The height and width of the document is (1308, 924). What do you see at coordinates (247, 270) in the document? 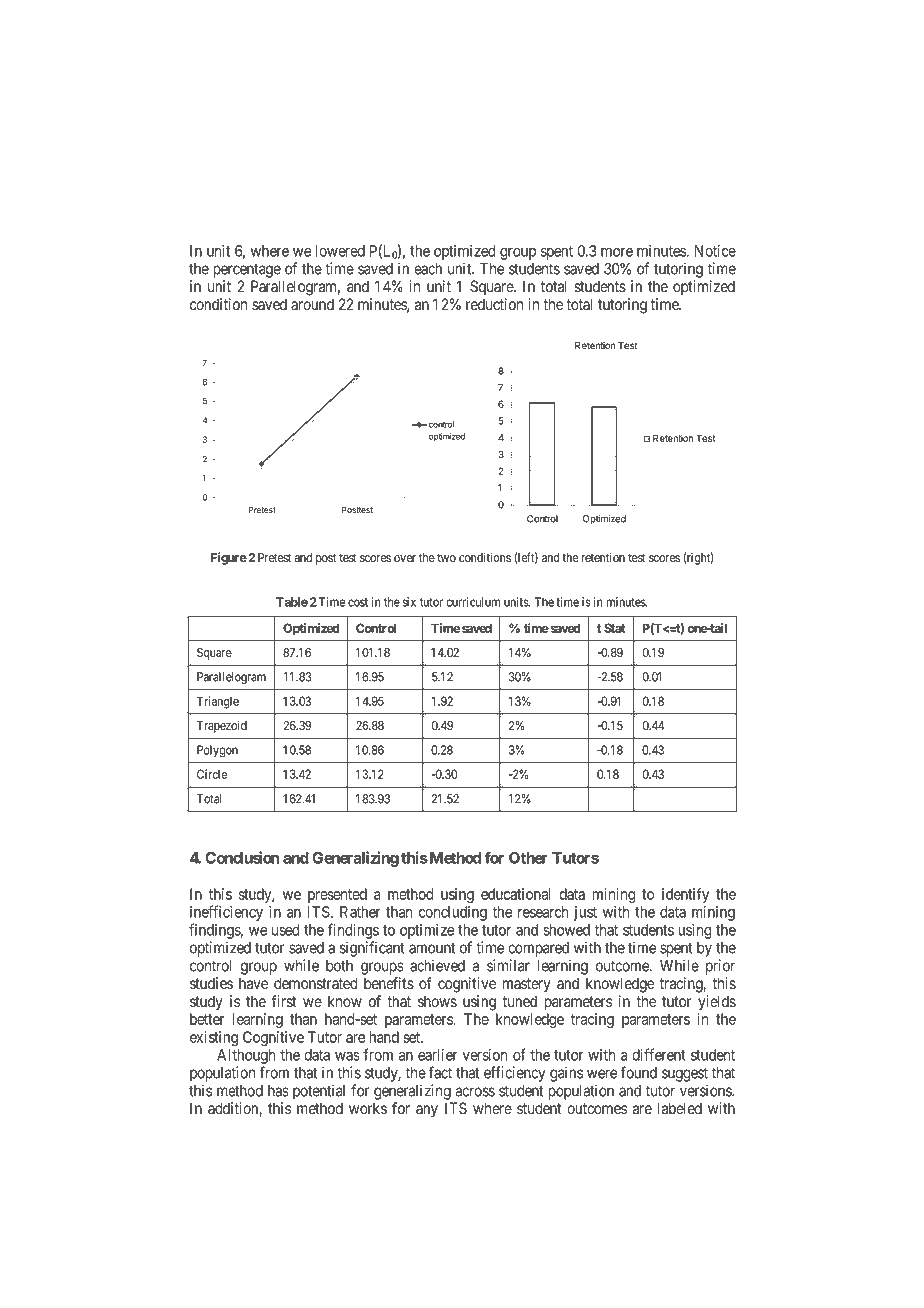
I see `percentage` at bounding box center [247, 270].
